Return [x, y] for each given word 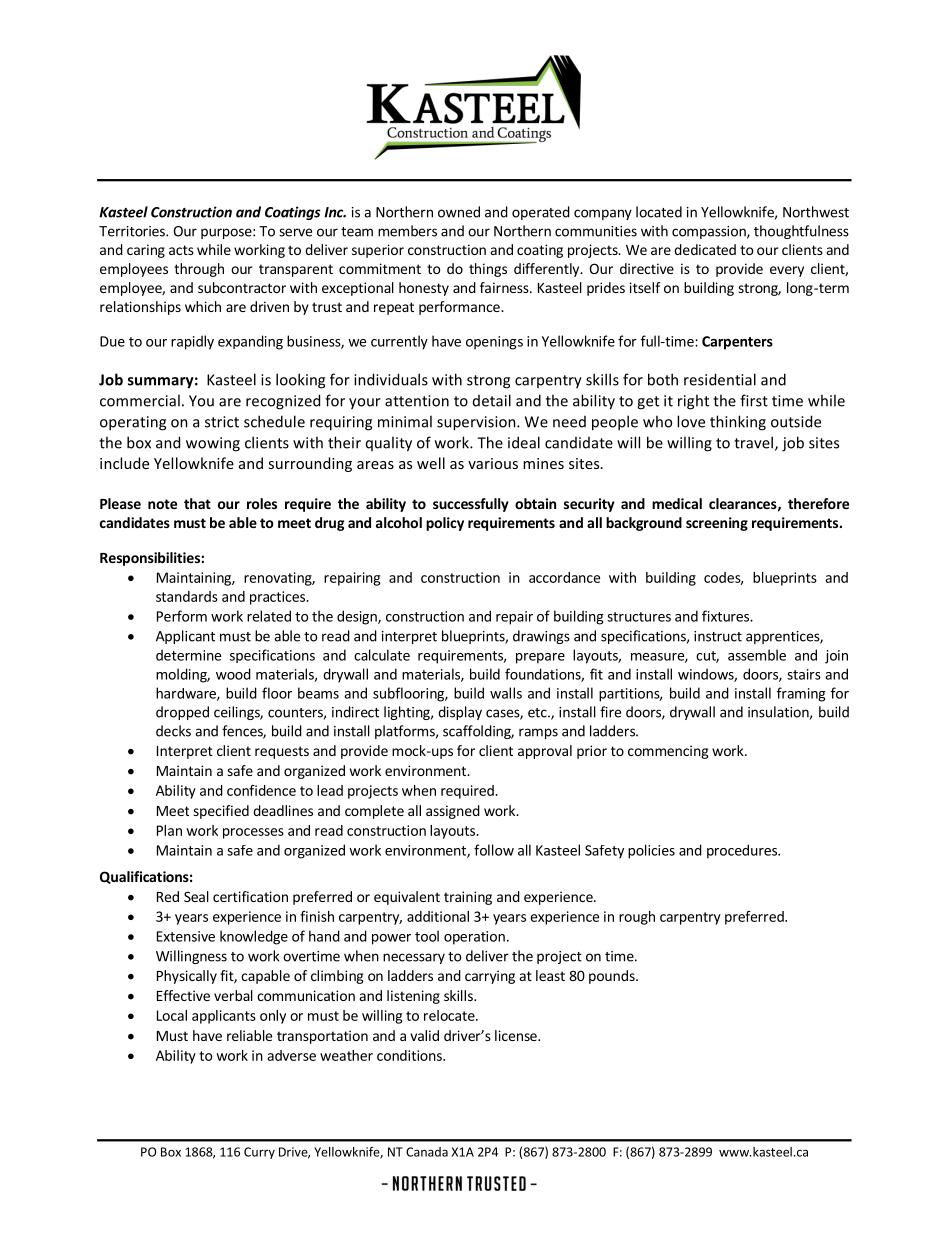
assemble [757, 655]
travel [753, 442]
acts [181, 250]
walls [506, 693]
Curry [259, 1153]
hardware [187, 694]
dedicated [705, 249]
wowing [213, 444]
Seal [196, 896]
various [493, 463]
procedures [743, 851]
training [468, 898]
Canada [427, 1152]
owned [459, 212]
